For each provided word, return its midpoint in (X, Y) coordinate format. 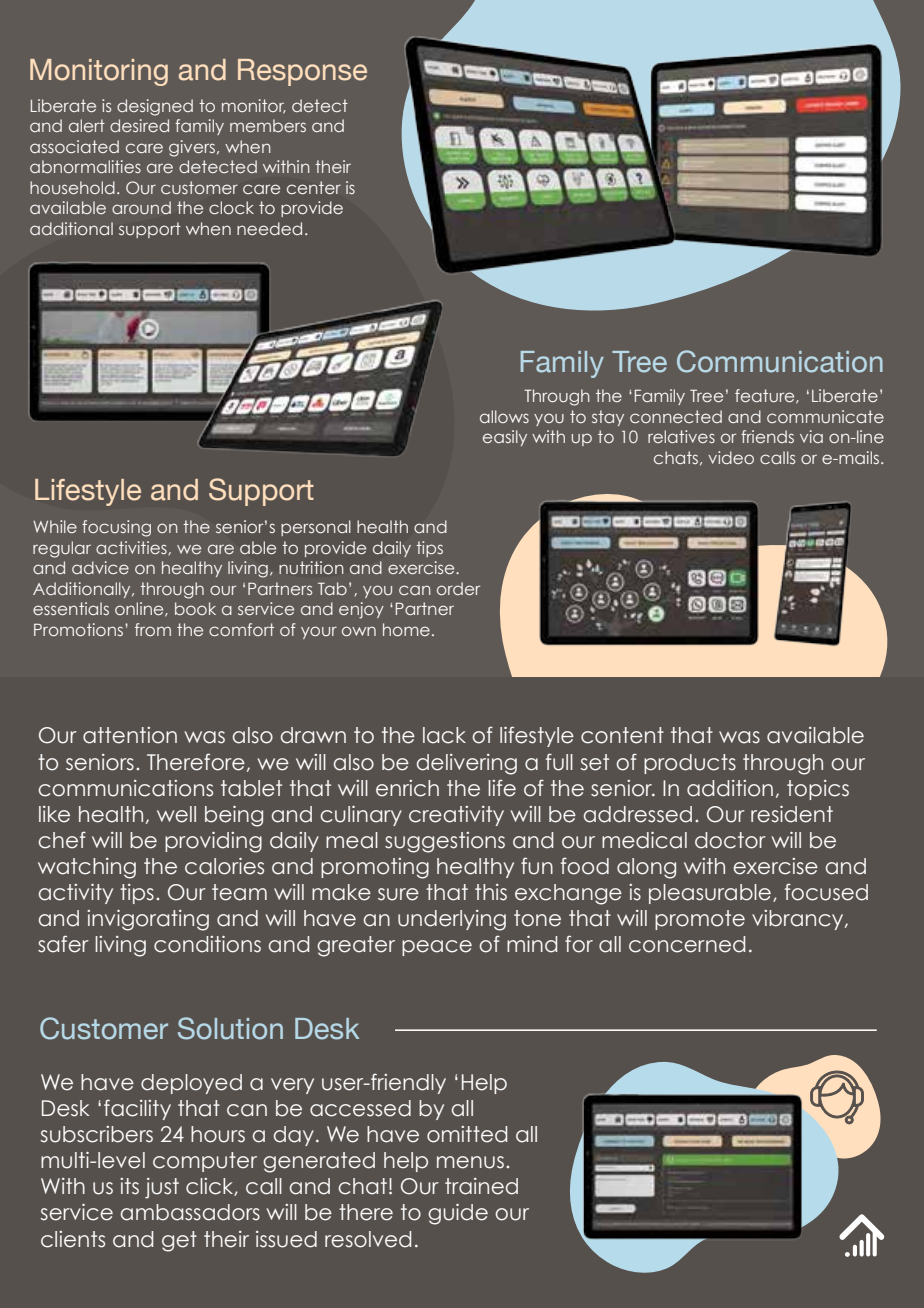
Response (302, 72)
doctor (730, 840)
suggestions (445, 842)
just (162, 1188)
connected (676, 416)
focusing (116, 528)
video (731, 457)
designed (155, 107)
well (176, 814)
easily (505, 438)
